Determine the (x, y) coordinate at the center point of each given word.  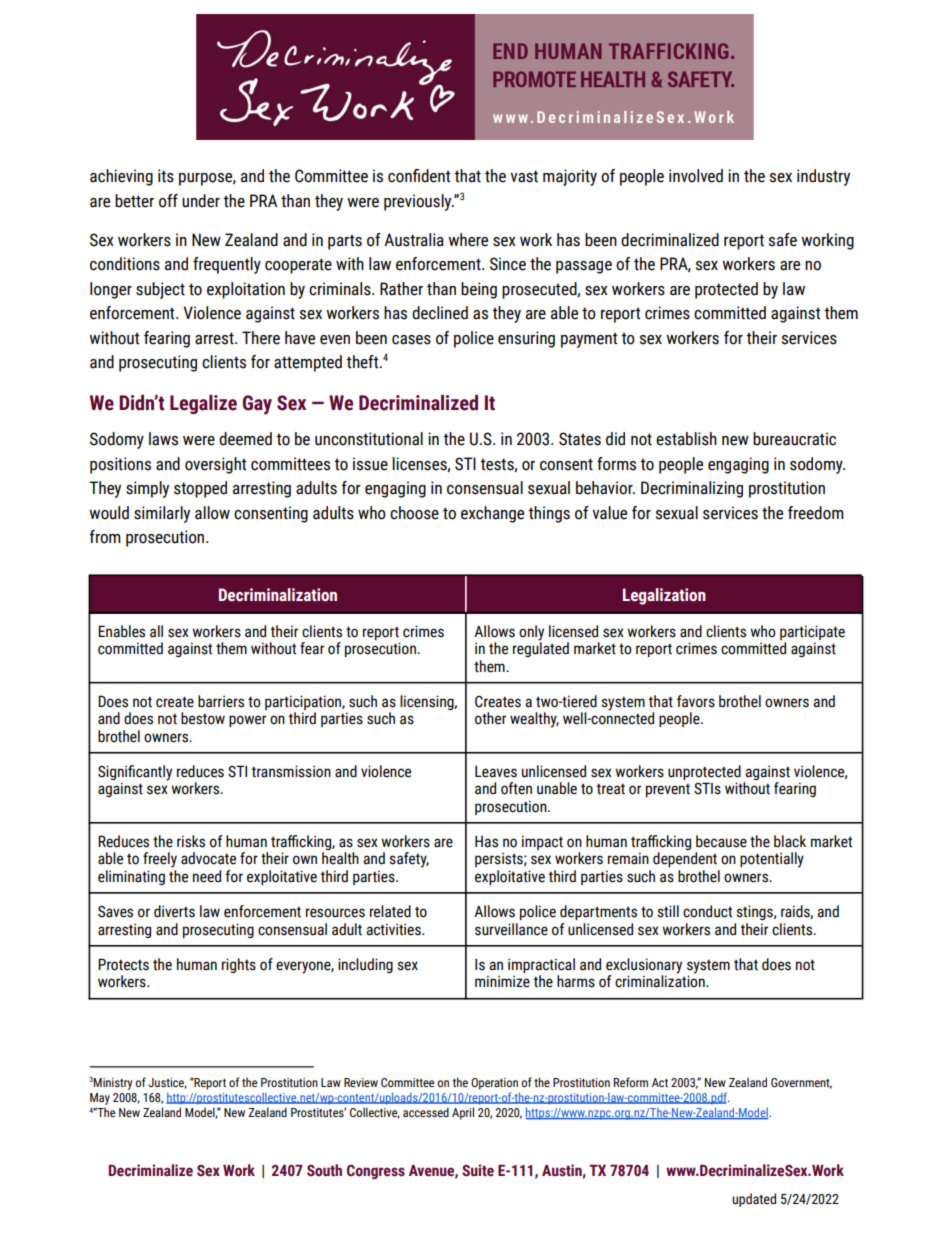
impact (542, 842)
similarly (162, 514)
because (721, 841)
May (100, 1099)
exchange (492, 514)
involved (696, 176)
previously (419, 202)
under (201, 201)
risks (191, 841)
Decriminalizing (692, 489)
